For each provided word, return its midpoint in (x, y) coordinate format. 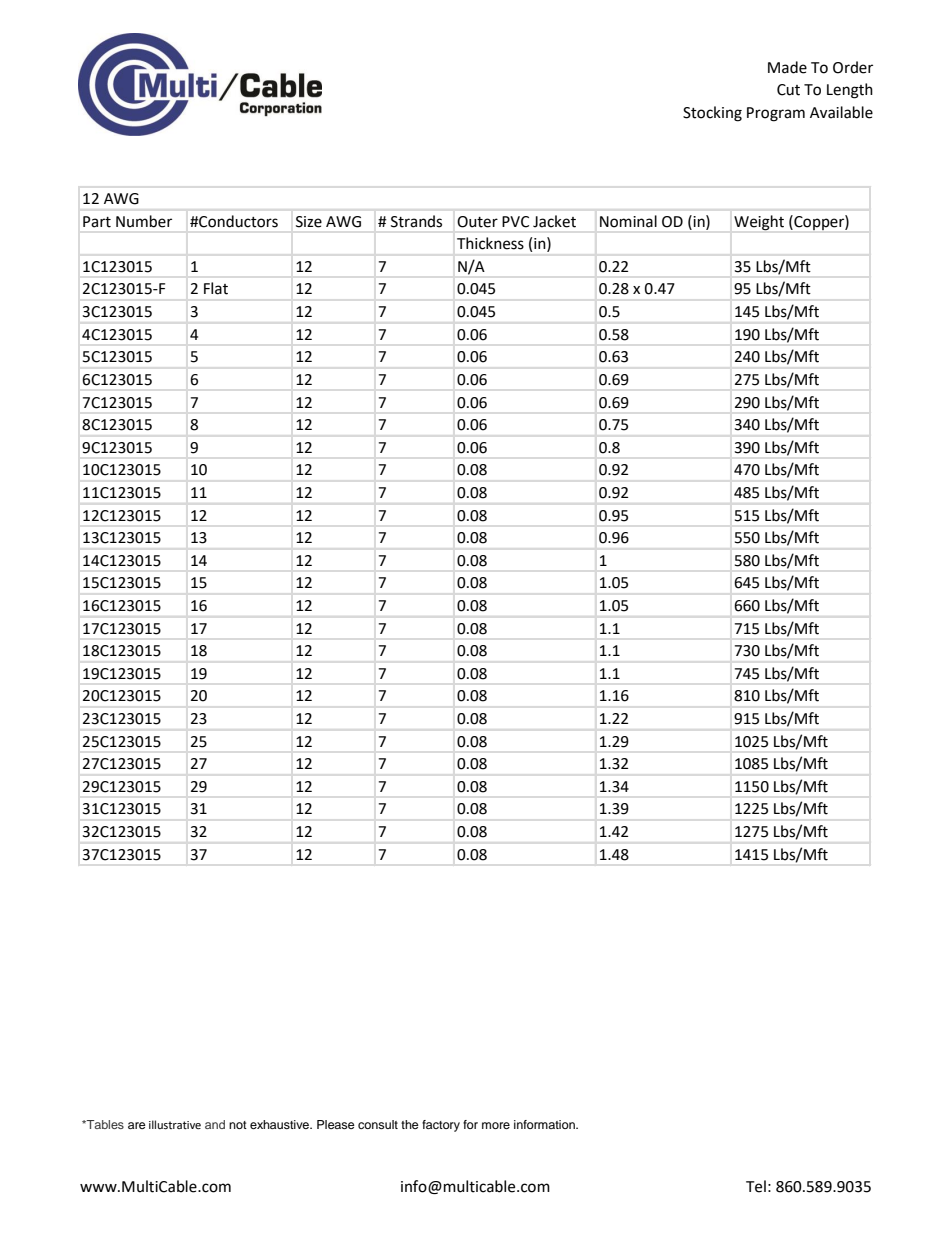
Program (776, 114)
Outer (477, 222)
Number (144, 221)
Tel (756, 1186)
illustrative (175, 1125)
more (496, 1125)
